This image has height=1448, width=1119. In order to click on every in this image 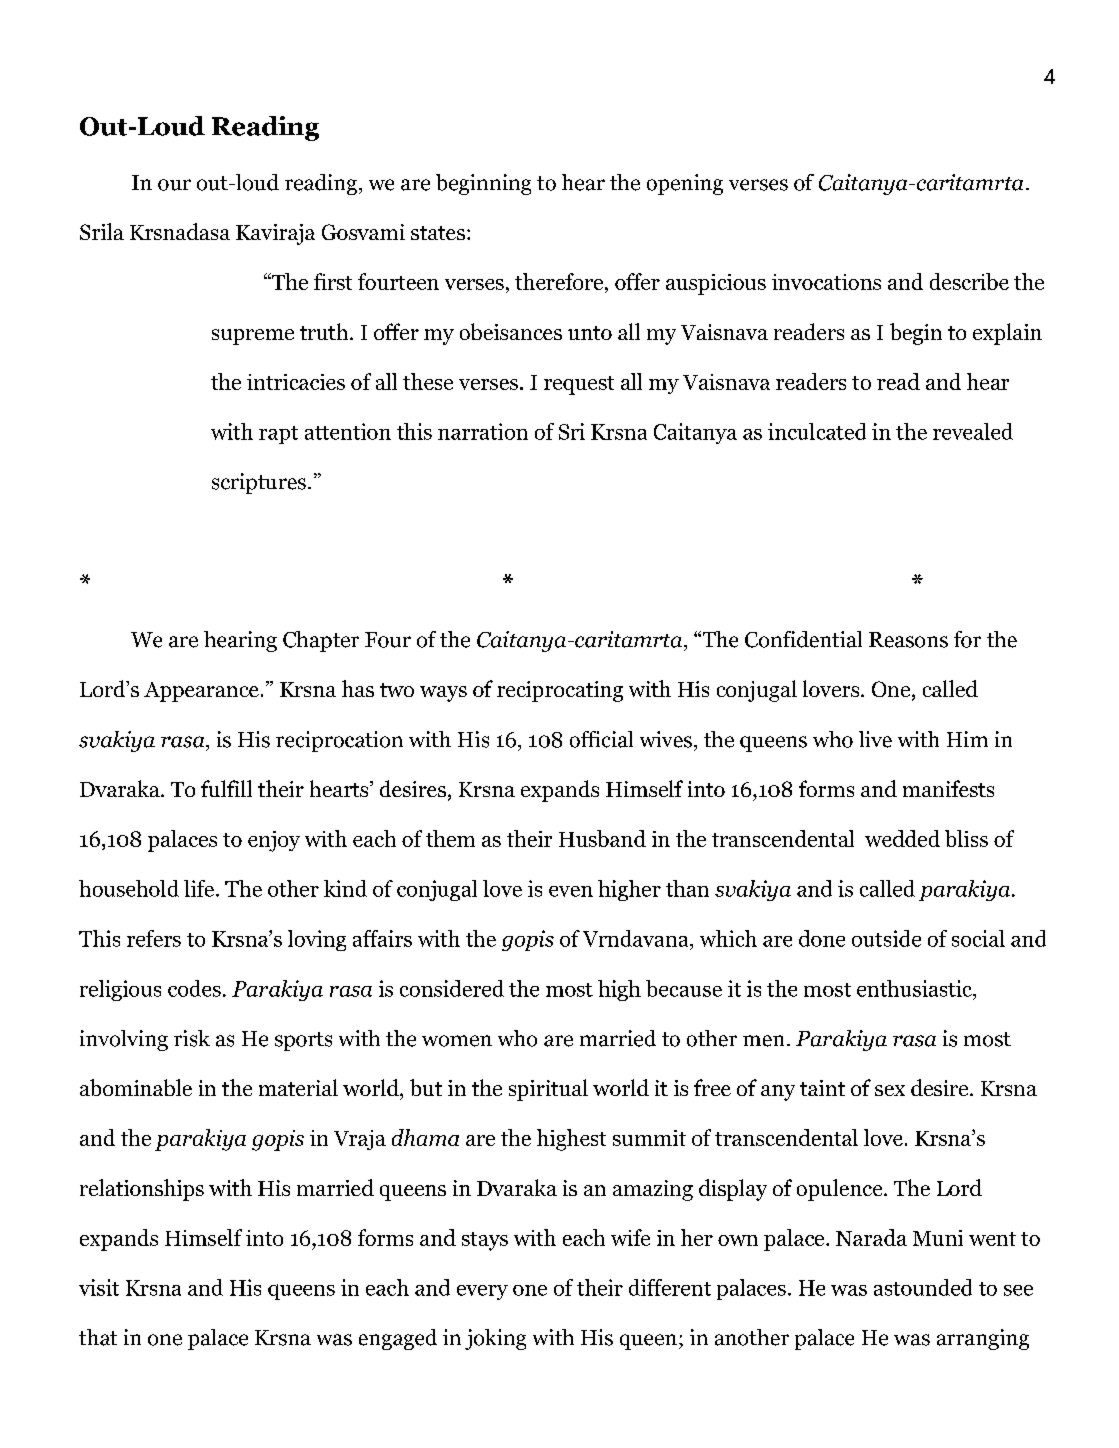, I will do `click(482, 1292)`.
